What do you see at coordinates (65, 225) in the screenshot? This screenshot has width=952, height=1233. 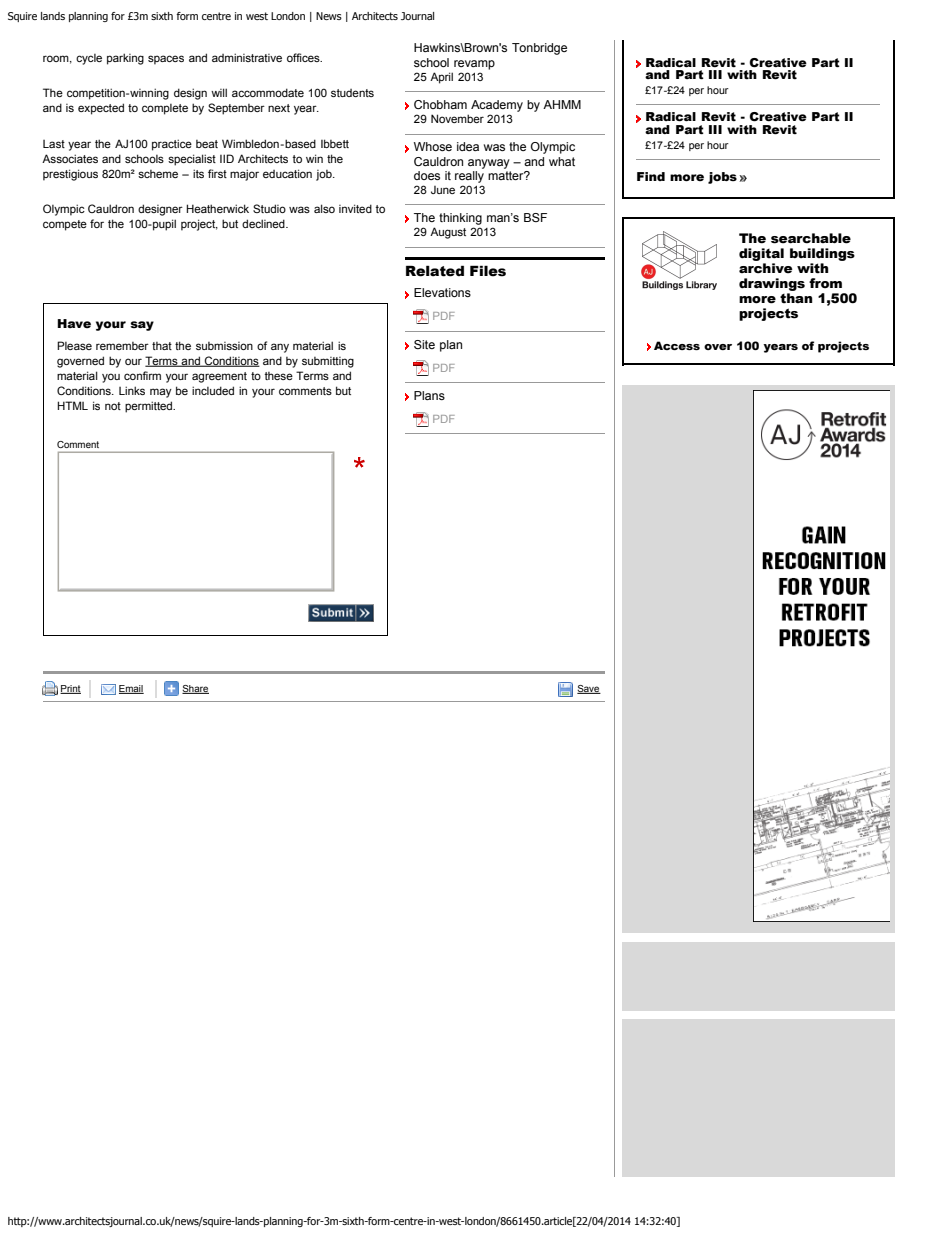 I see `compete` at bounding box center [65, 225].
